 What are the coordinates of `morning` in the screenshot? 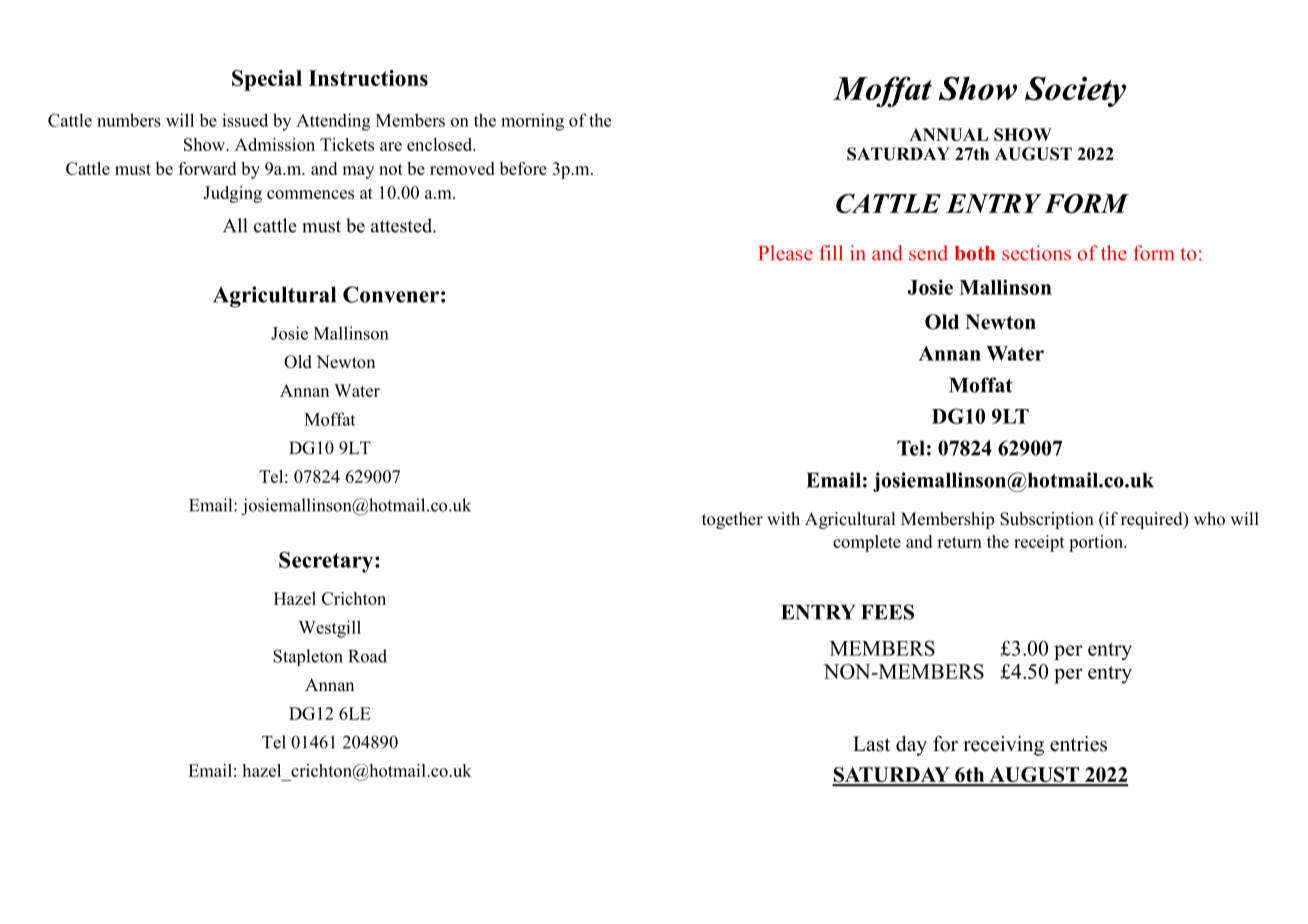 It's located at (532, 122).
